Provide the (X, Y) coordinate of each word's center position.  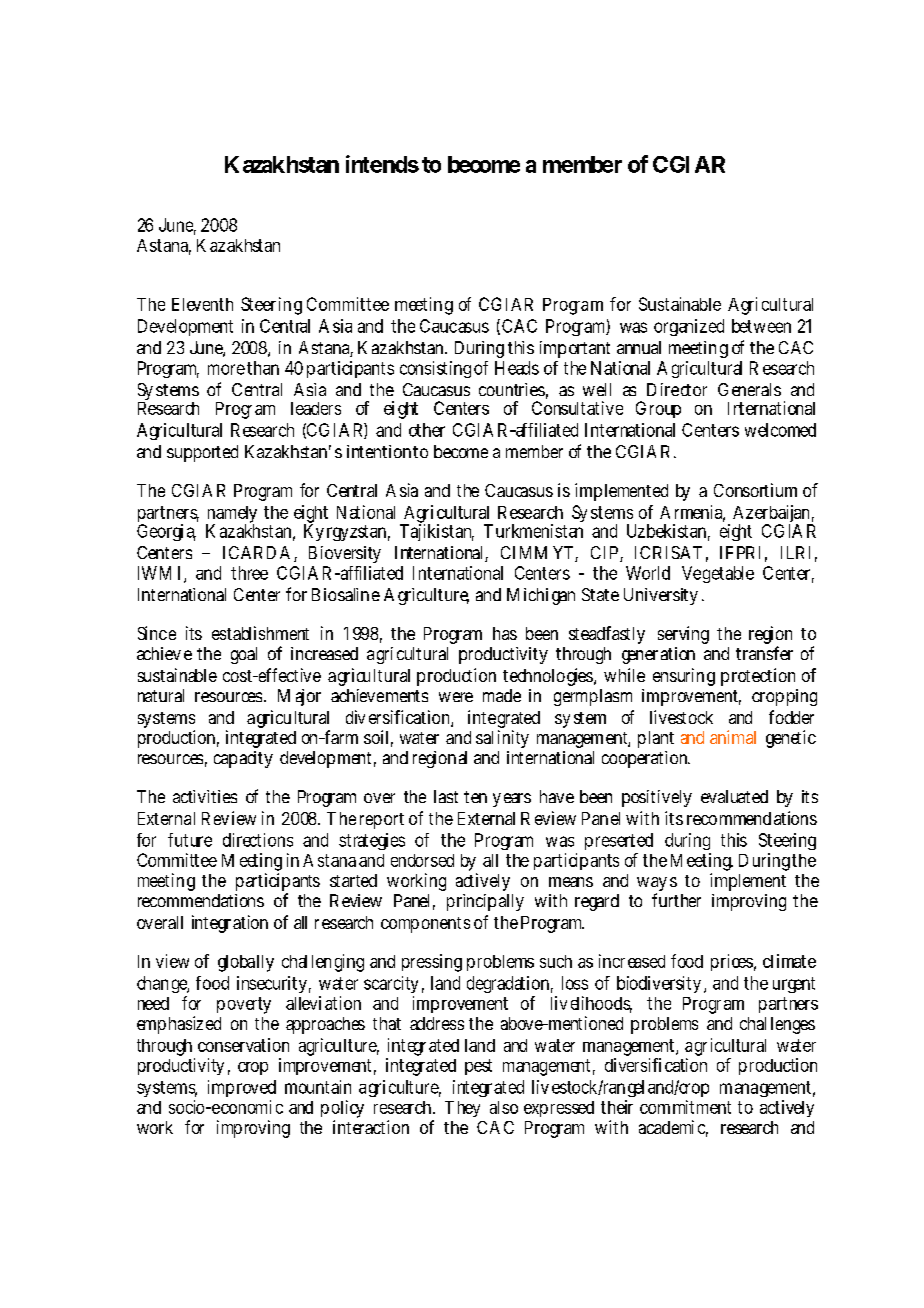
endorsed (422, 860)
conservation (243, 1045)
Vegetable (718, 574)
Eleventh (202, 304)
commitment (685, 1107)
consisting (435, 369)
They (462, 1109)
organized (689, 327)
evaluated (734, 796)
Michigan (541, 596)
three (249, 573)
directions (258, 840)
